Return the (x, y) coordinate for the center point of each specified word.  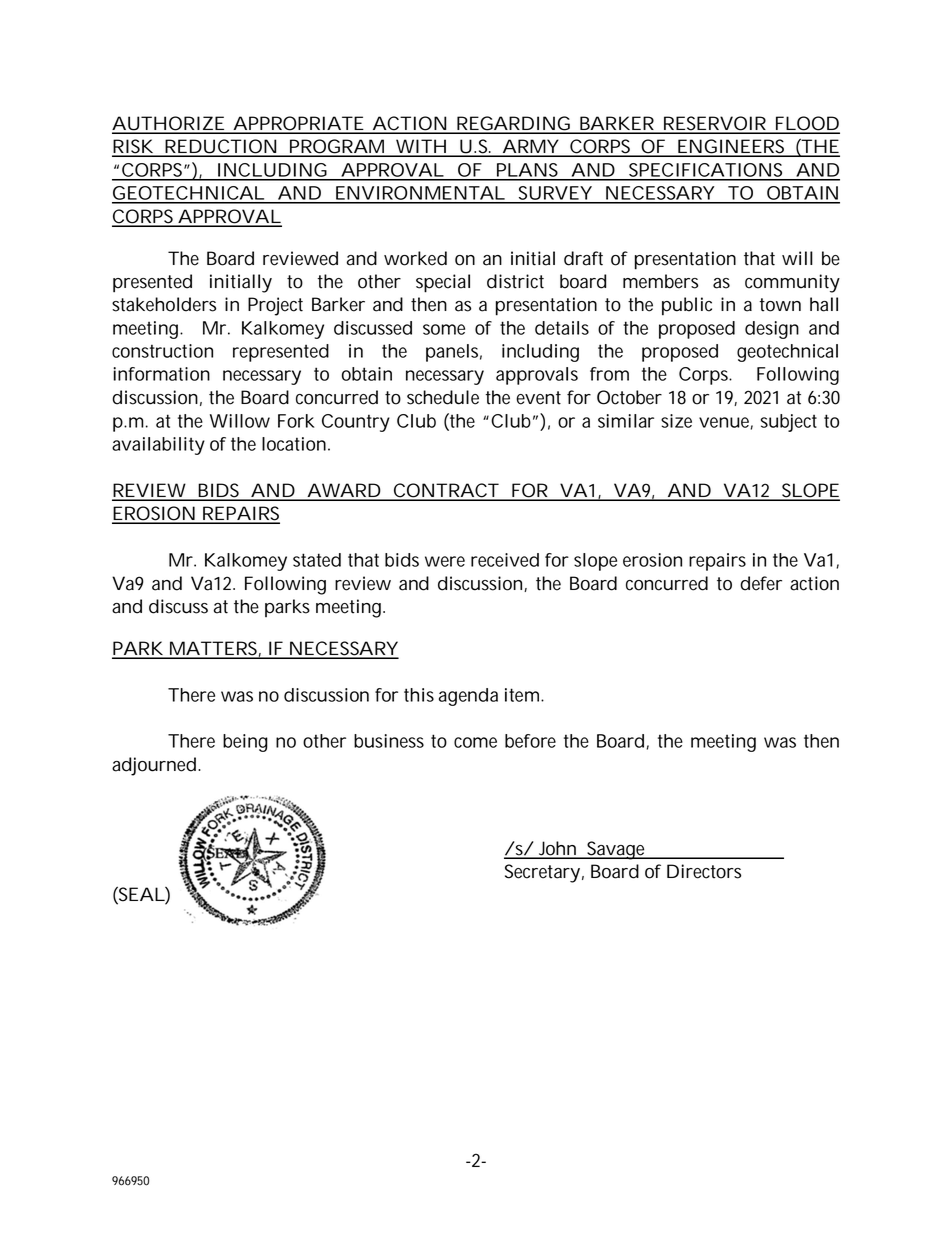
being (245, 743)
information (162, 374)
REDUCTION (220, 147)
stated (317, 560)
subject (789, 423)
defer (761, 583)
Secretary (542, 873)
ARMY (529, 147)
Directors (704, 871)
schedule (443, 397)
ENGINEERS (732, 147)
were (445, 561)
